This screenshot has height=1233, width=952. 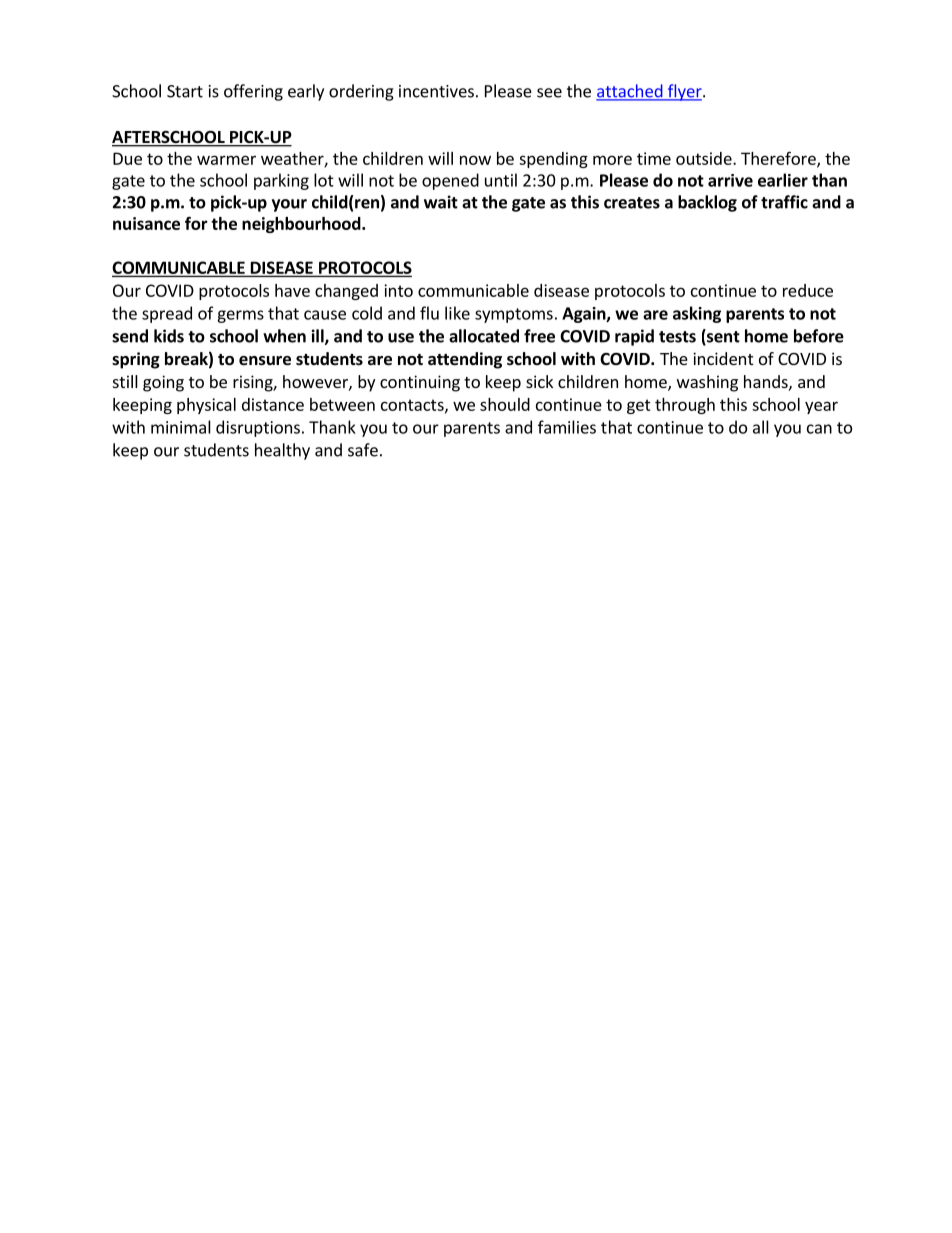 I want to click on reduce, so click(x=808, y=290).
